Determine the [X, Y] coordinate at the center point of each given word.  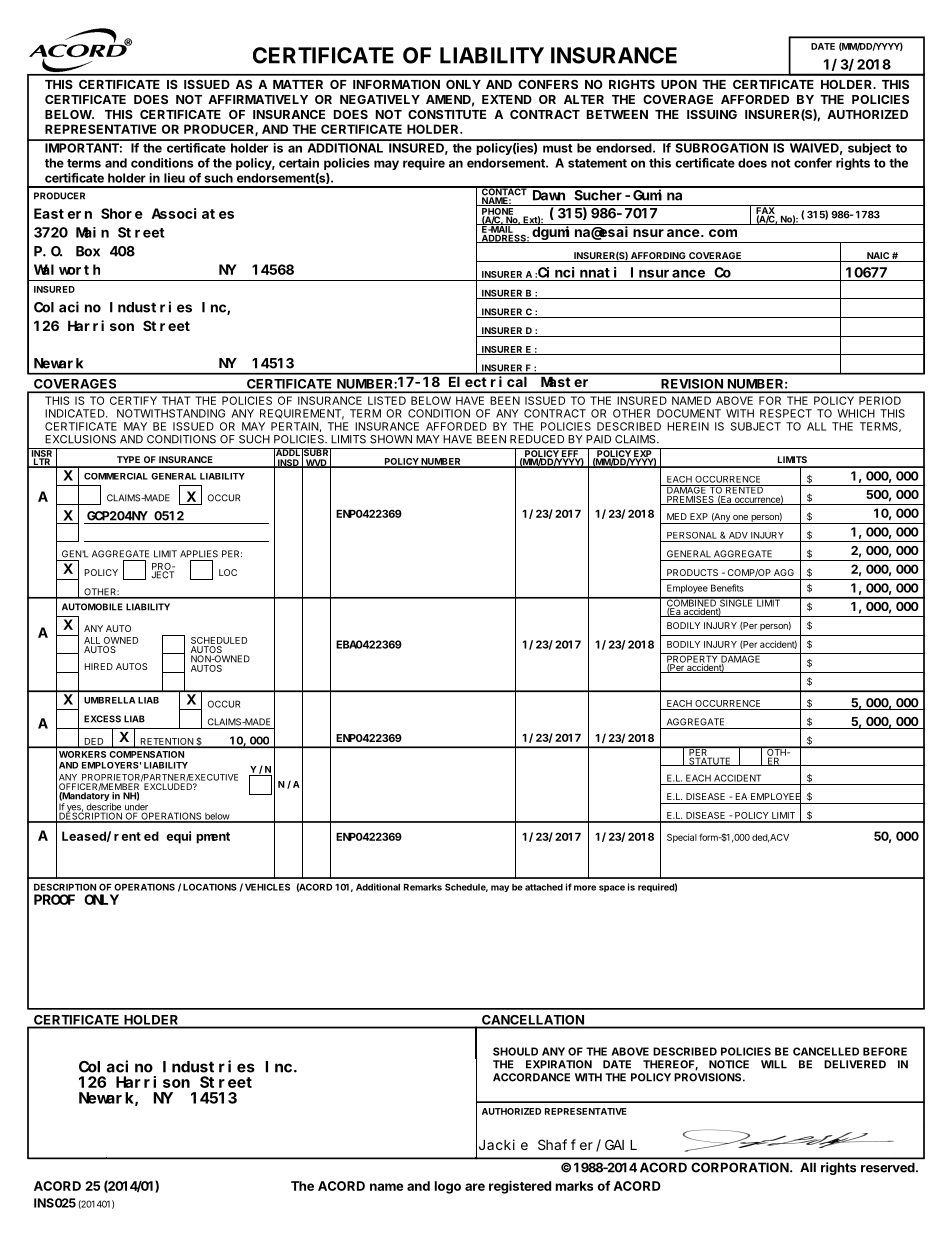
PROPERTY [692, 659]
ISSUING [712, 114]
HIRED [99, 666]
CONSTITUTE [447, 114]
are [475, 1187]
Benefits [727, 588]
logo [448, 1187]
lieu [174, 178]
